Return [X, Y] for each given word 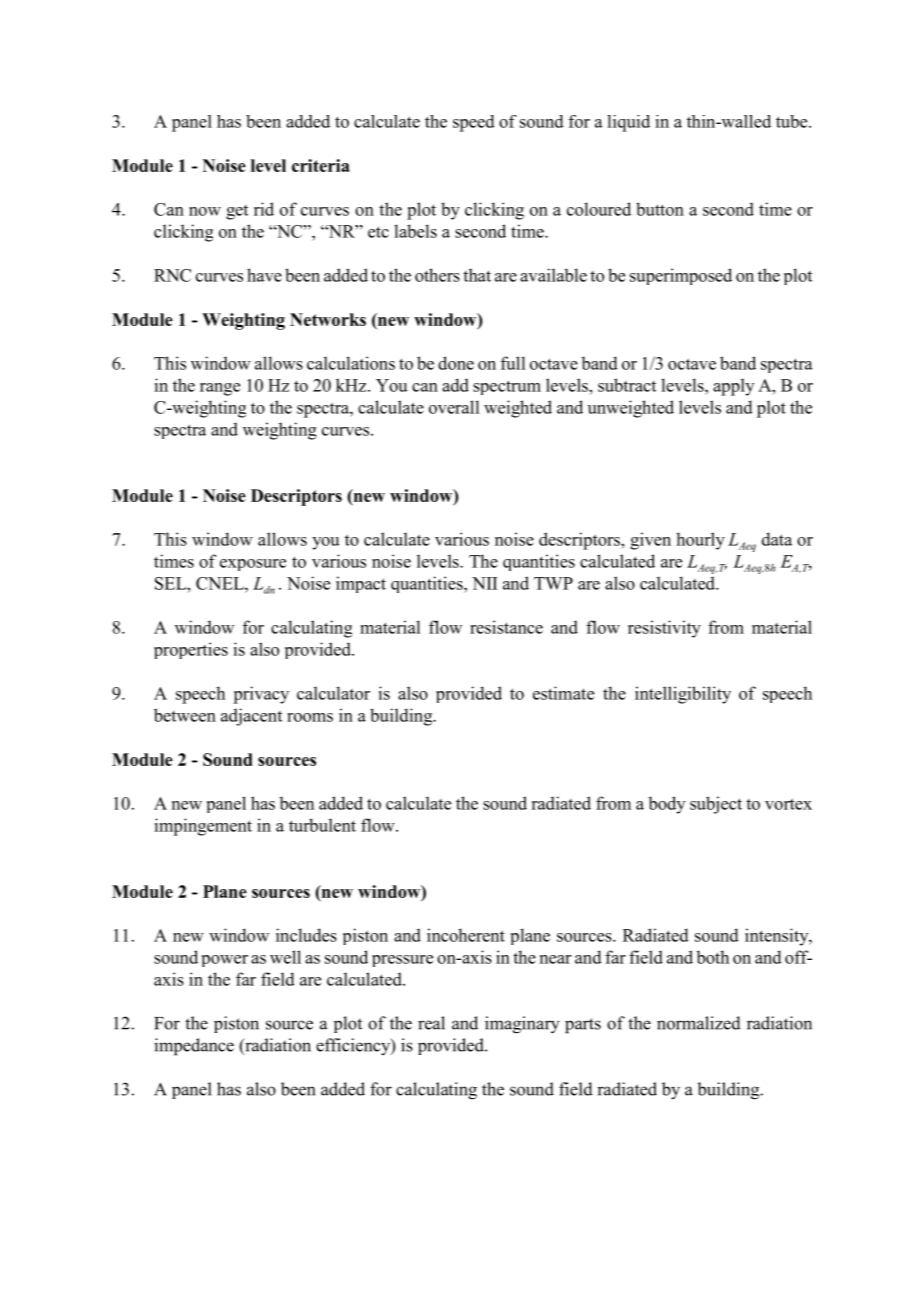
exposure [253, 565]
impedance [194, 1047]
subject [716, 805]
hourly [700, 541]
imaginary [522, 1025]
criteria [321, 165]
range [220, 389]
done [456, 363]
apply [733, 387]
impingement [203, 827]
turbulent [322, 825]
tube [793, 121]
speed [474, 123]
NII [484, 583]
